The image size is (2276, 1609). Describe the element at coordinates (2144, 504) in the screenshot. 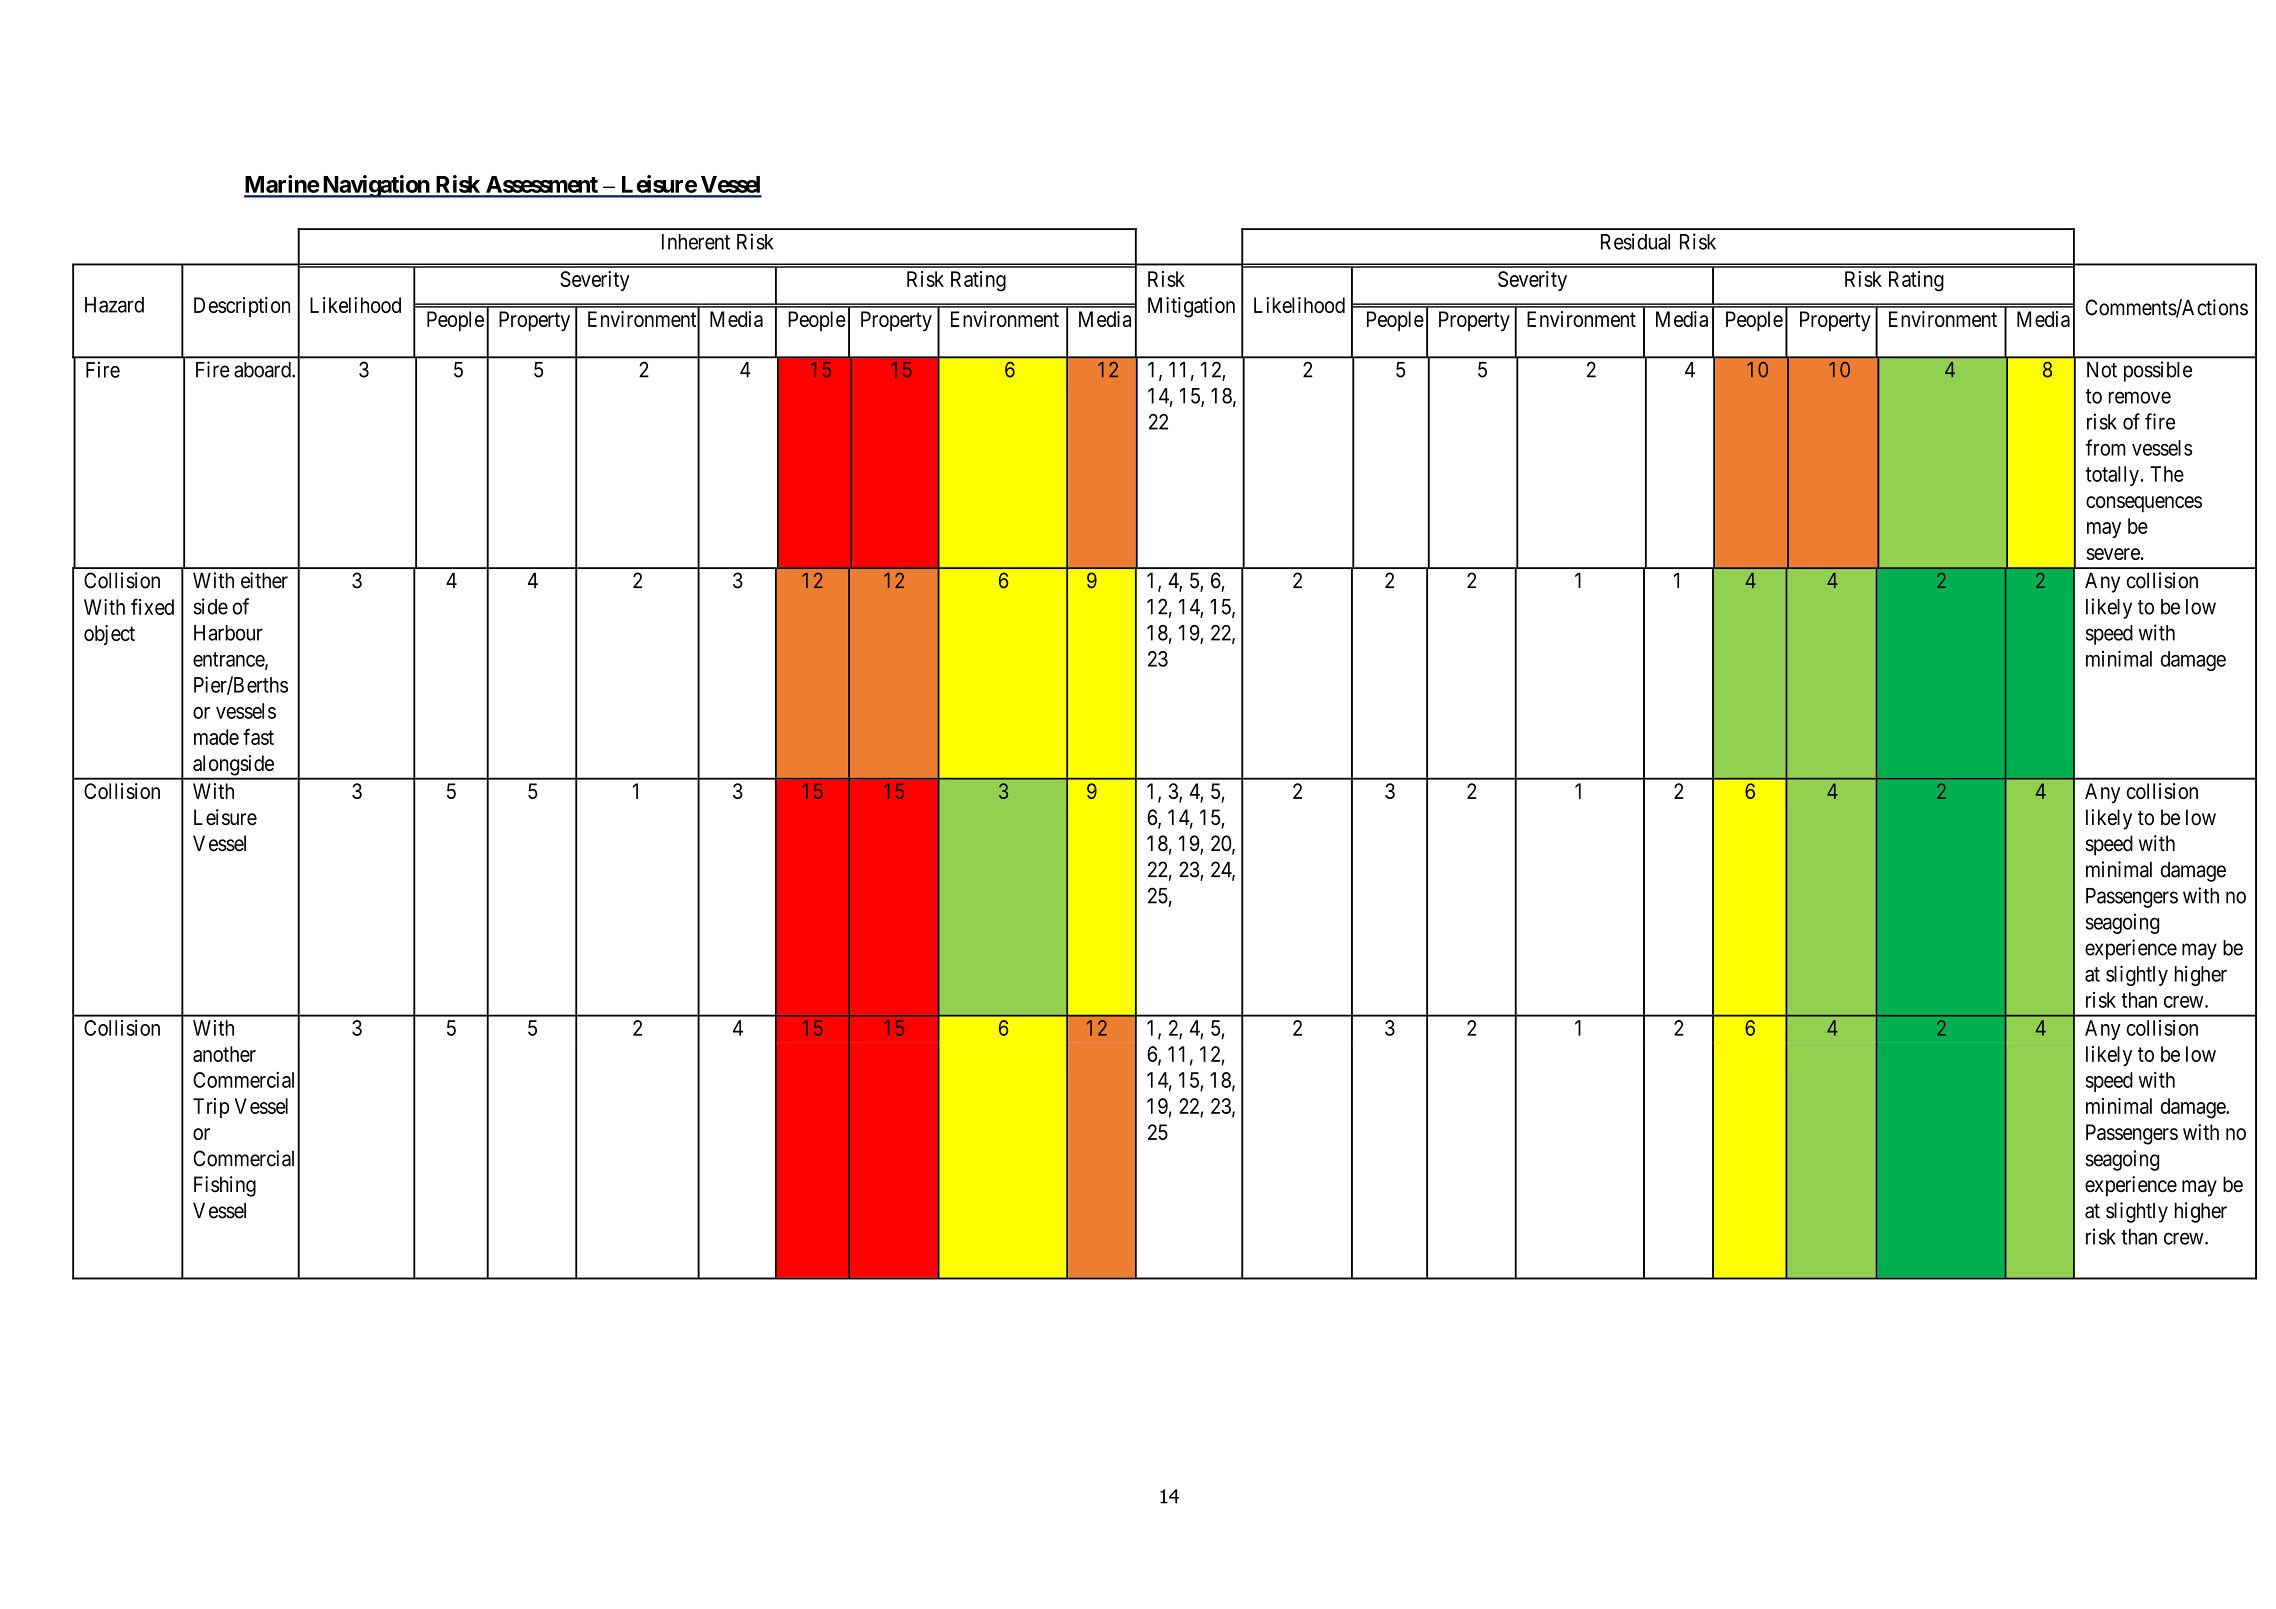

I see `consequences` at that location.
